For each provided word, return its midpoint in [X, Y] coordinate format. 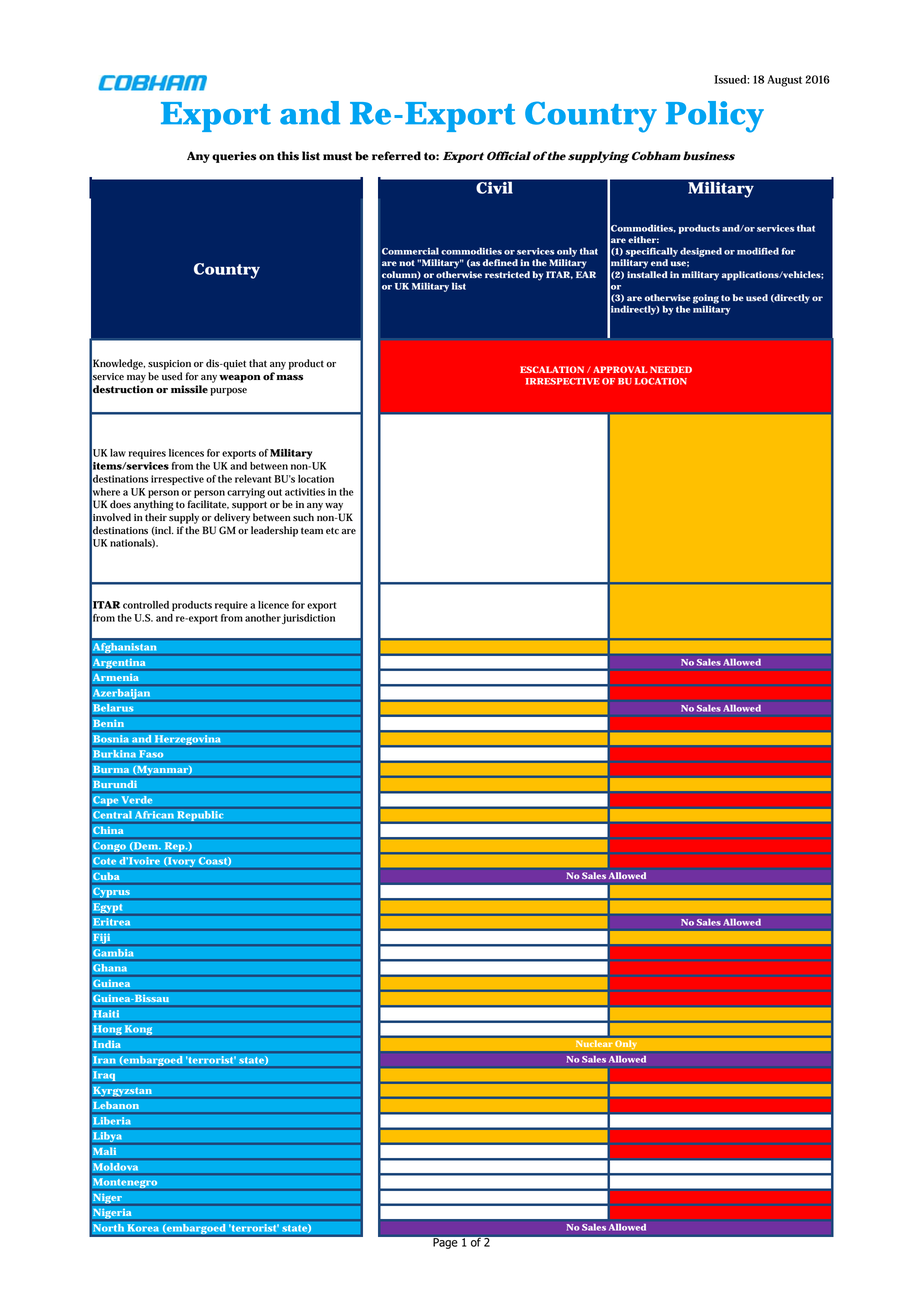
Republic [200, 816]
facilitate [208, 504]
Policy [715, 117]
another [263, 618]
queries [234, 157]
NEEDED [671, 369]
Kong [138, 1030]
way [334, 507]
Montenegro [125, 1183]
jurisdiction [308, 619]
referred [396, 156]
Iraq [104, 1076]
